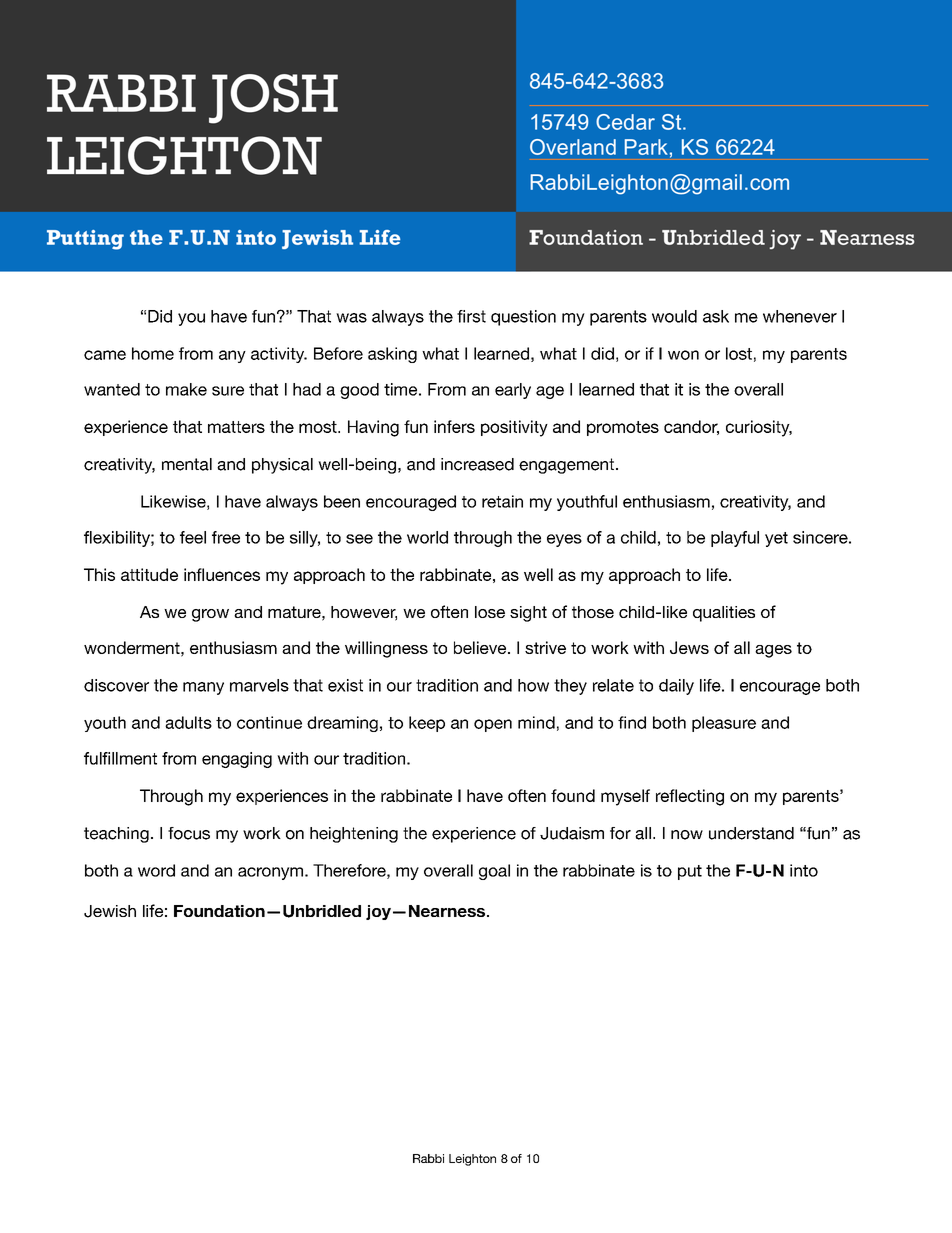  Describe the element at coordinates (494, 872) in the screenshot. I see `goal` at that location.
